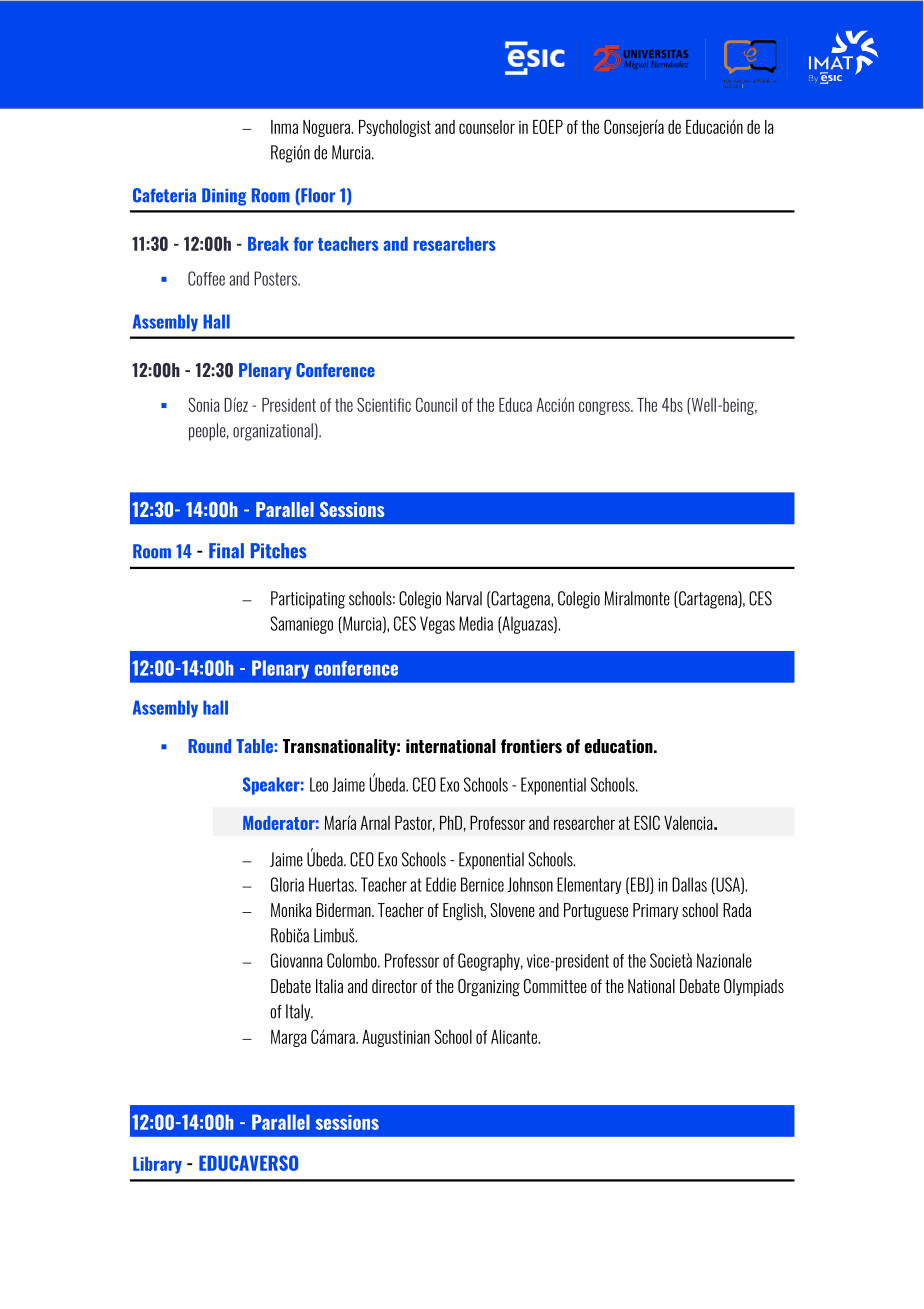 The image size is (924, 1309). I want to click on National, so click(651, 986).
